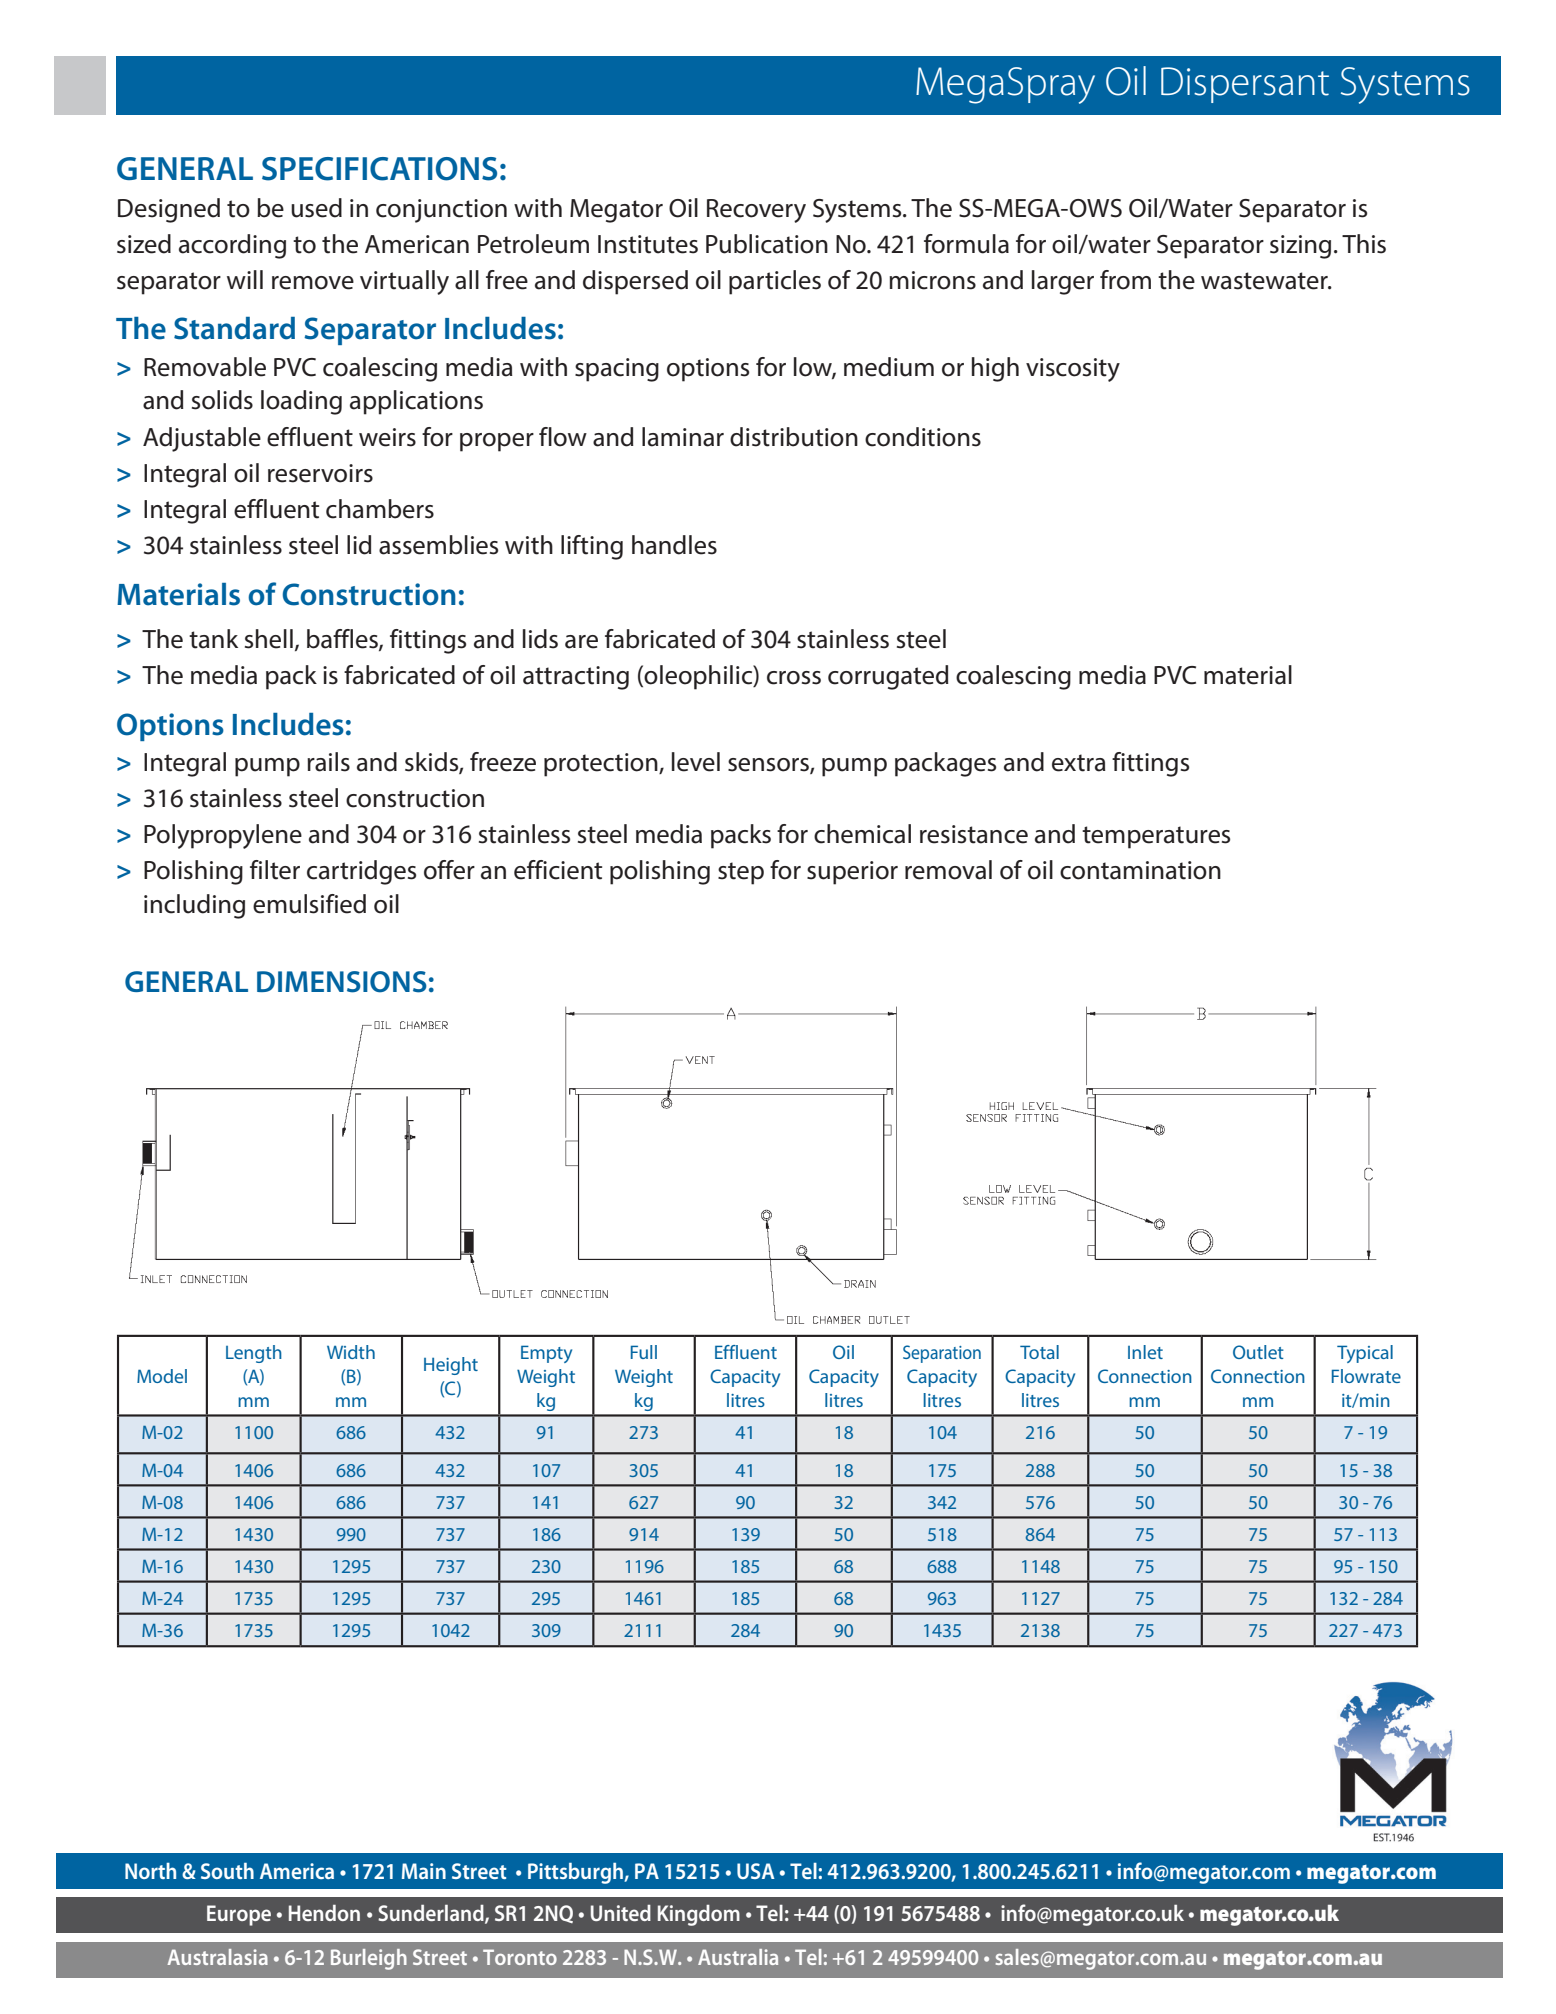 This image has width=1556, height=2014. What do you see at coordinates (316, 208) in the image?
I see `used` at bounding box center [316, 208].
